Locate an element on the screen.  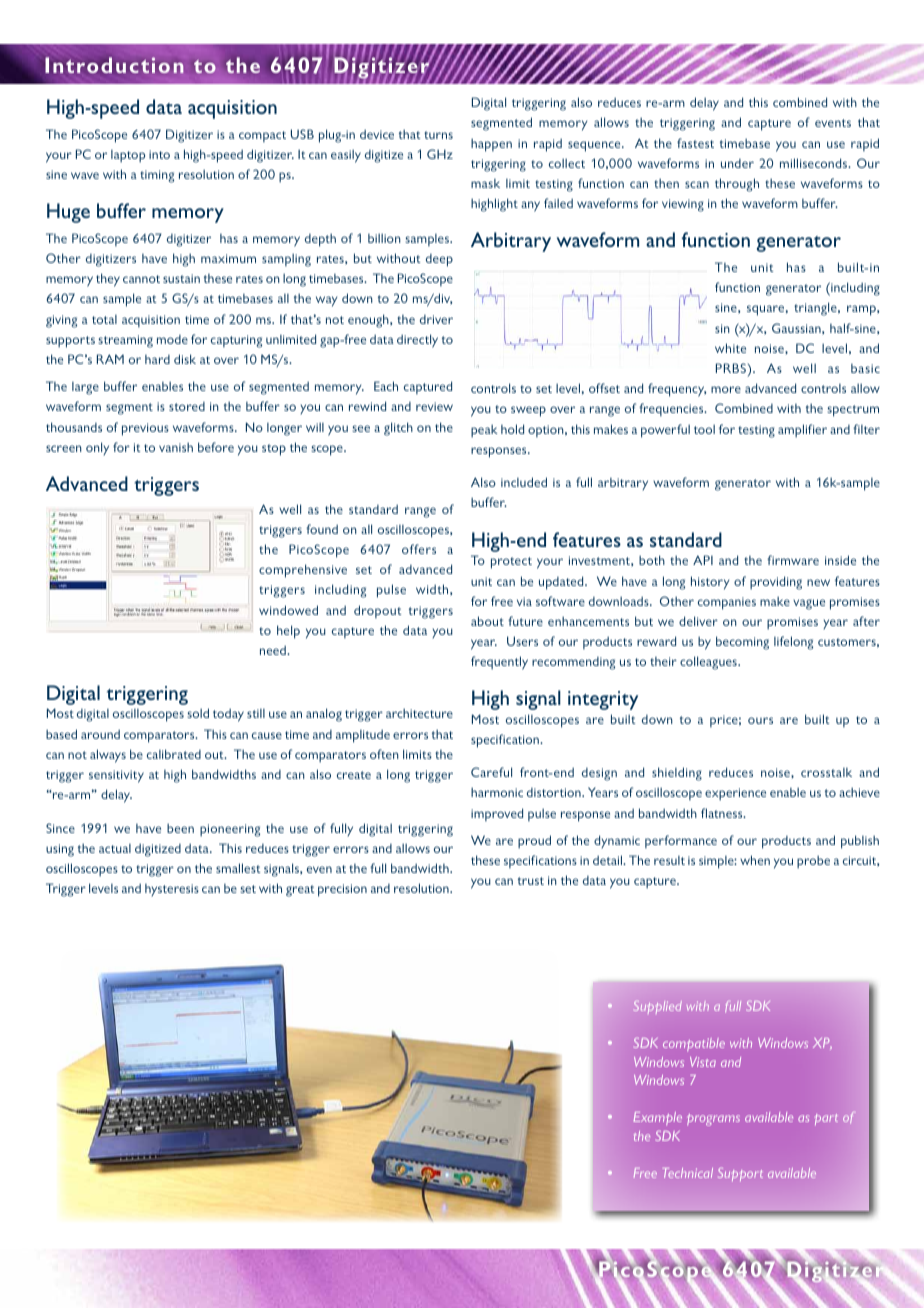
vanish is located at coordinates (176, 447).
